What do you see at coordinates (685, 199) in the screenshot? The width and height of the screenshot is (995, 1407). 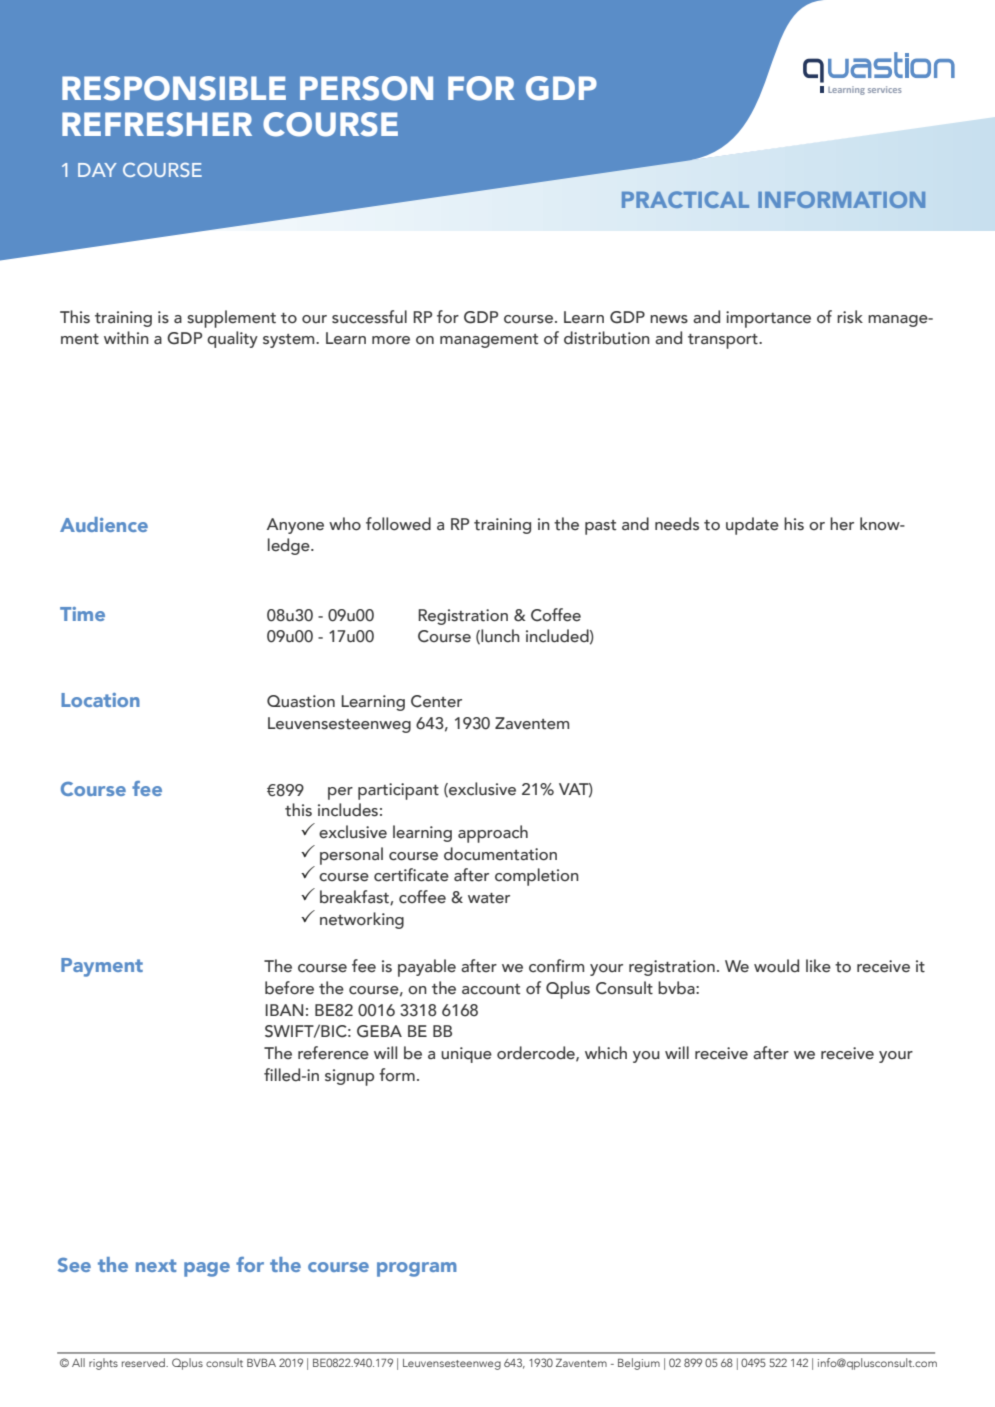 I see `PRACTICAL` at bounding box center [685, 199].
